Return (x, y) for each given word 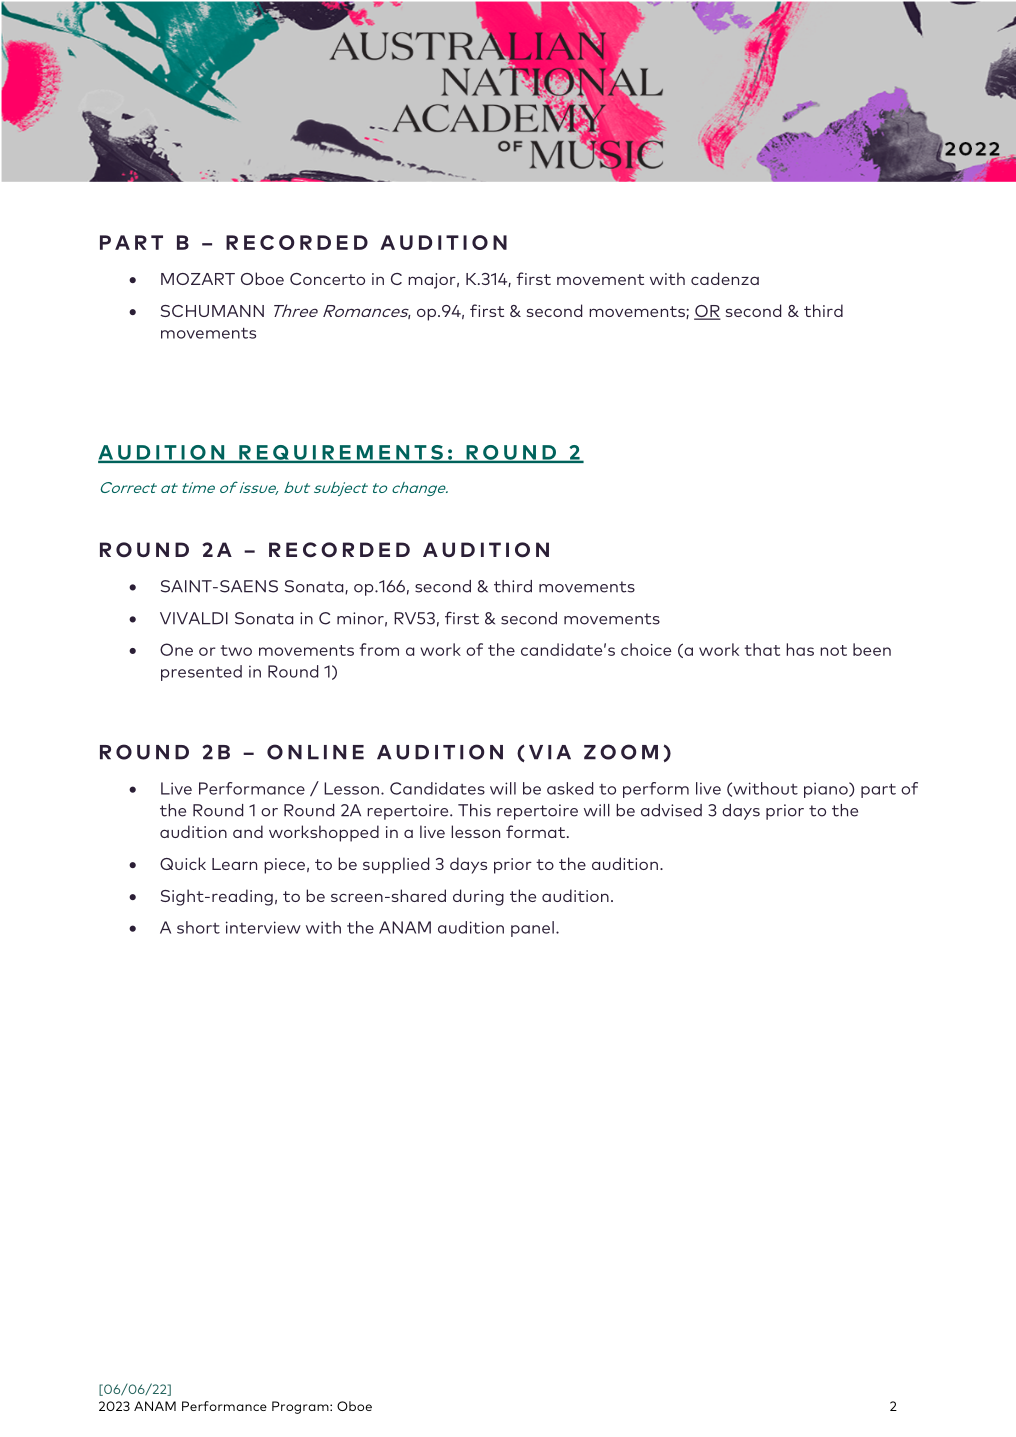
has (800, 649)
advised (671, 810)
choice (646, 649)
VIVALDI (194, 618)
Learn (234, 864)
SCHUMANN (212, 311)
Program (301, 1407)
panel (532, 929)
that (762, 649)
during (478, 897)
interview (263, 927)
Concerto (327, 279)
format (537, 831)
